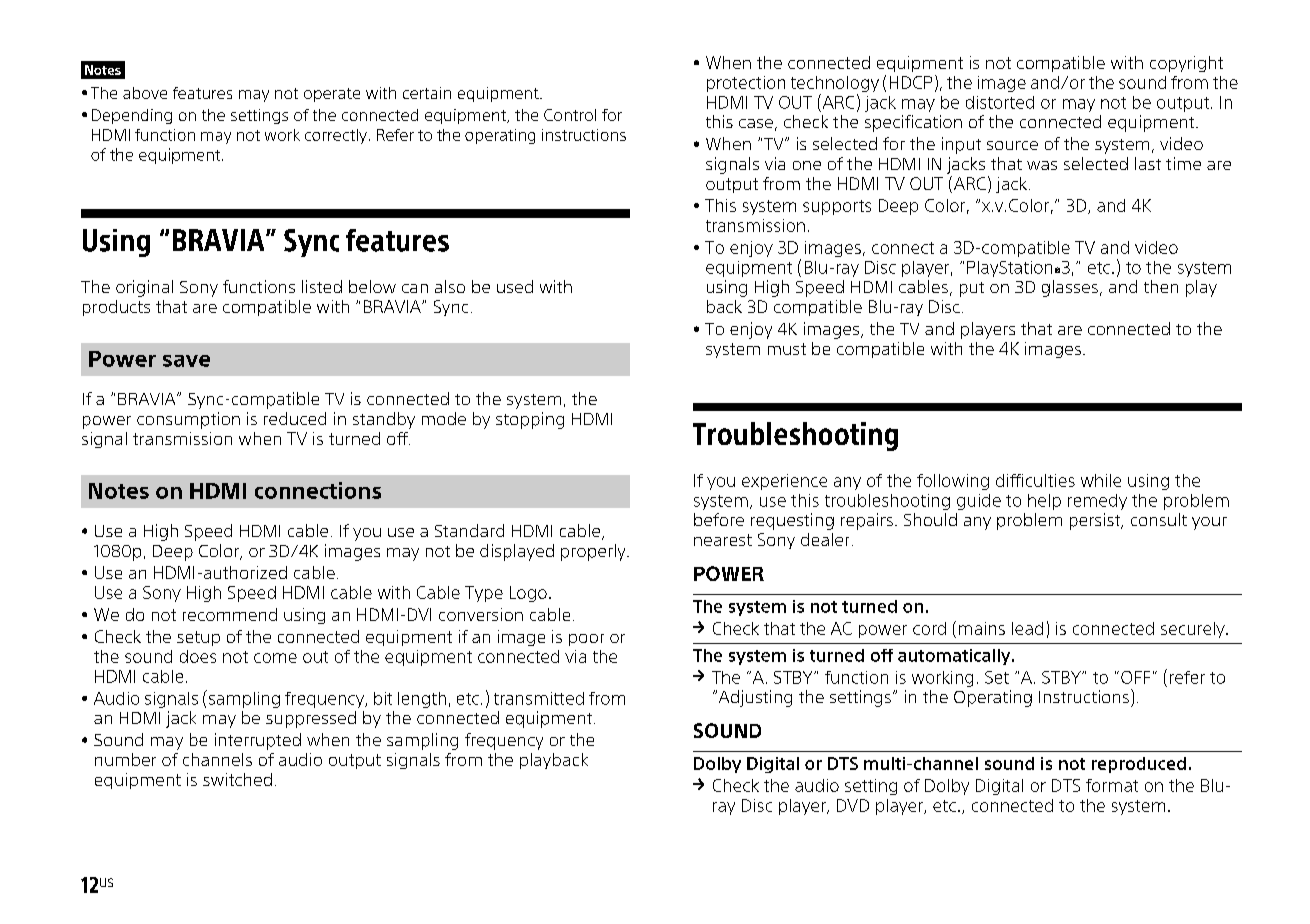 The height and width of the page is (924, 1310). I want to click on supports, so click(837, 207).
